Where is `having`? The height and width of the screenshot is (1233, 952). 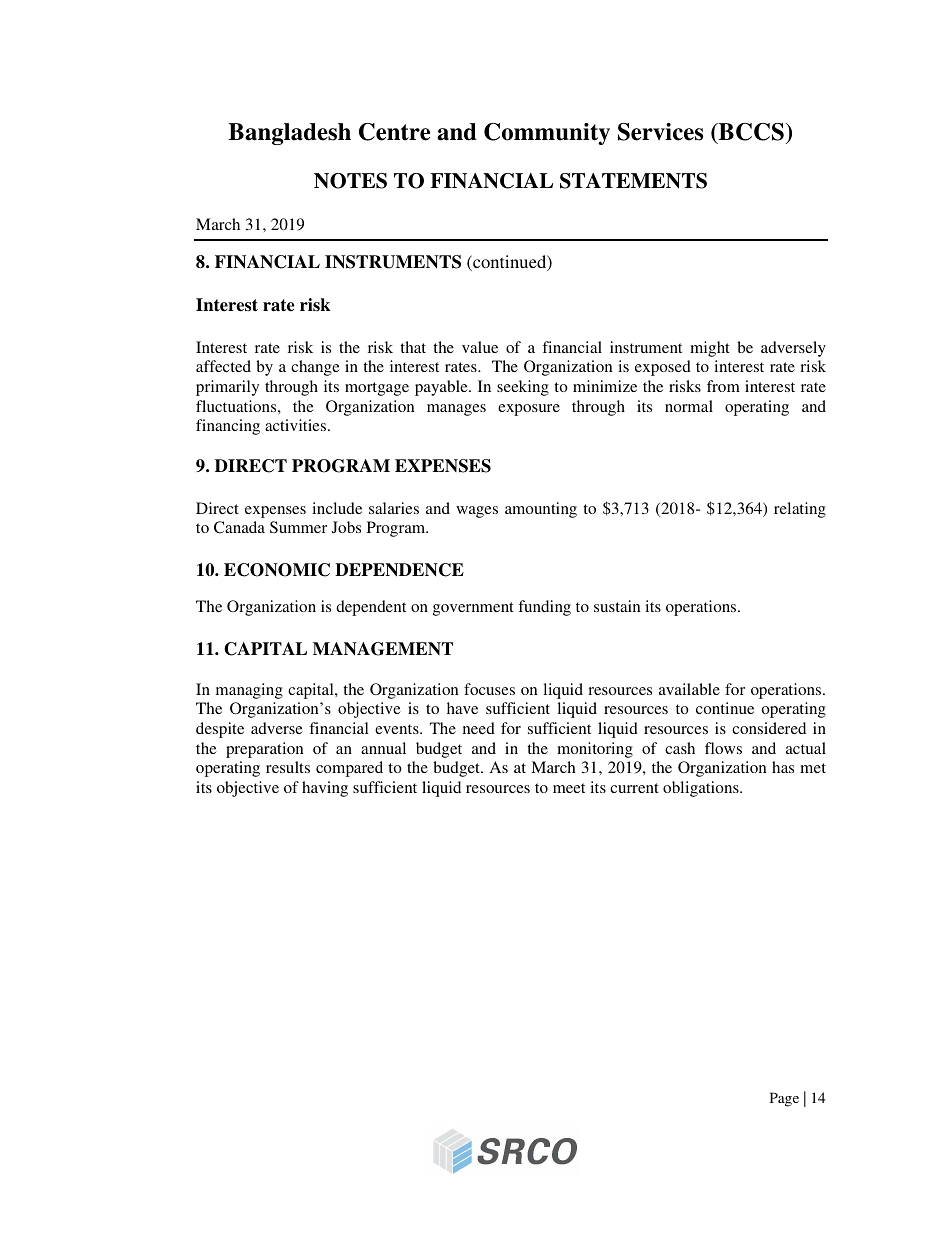 having is located at coordinates (325, 789).
